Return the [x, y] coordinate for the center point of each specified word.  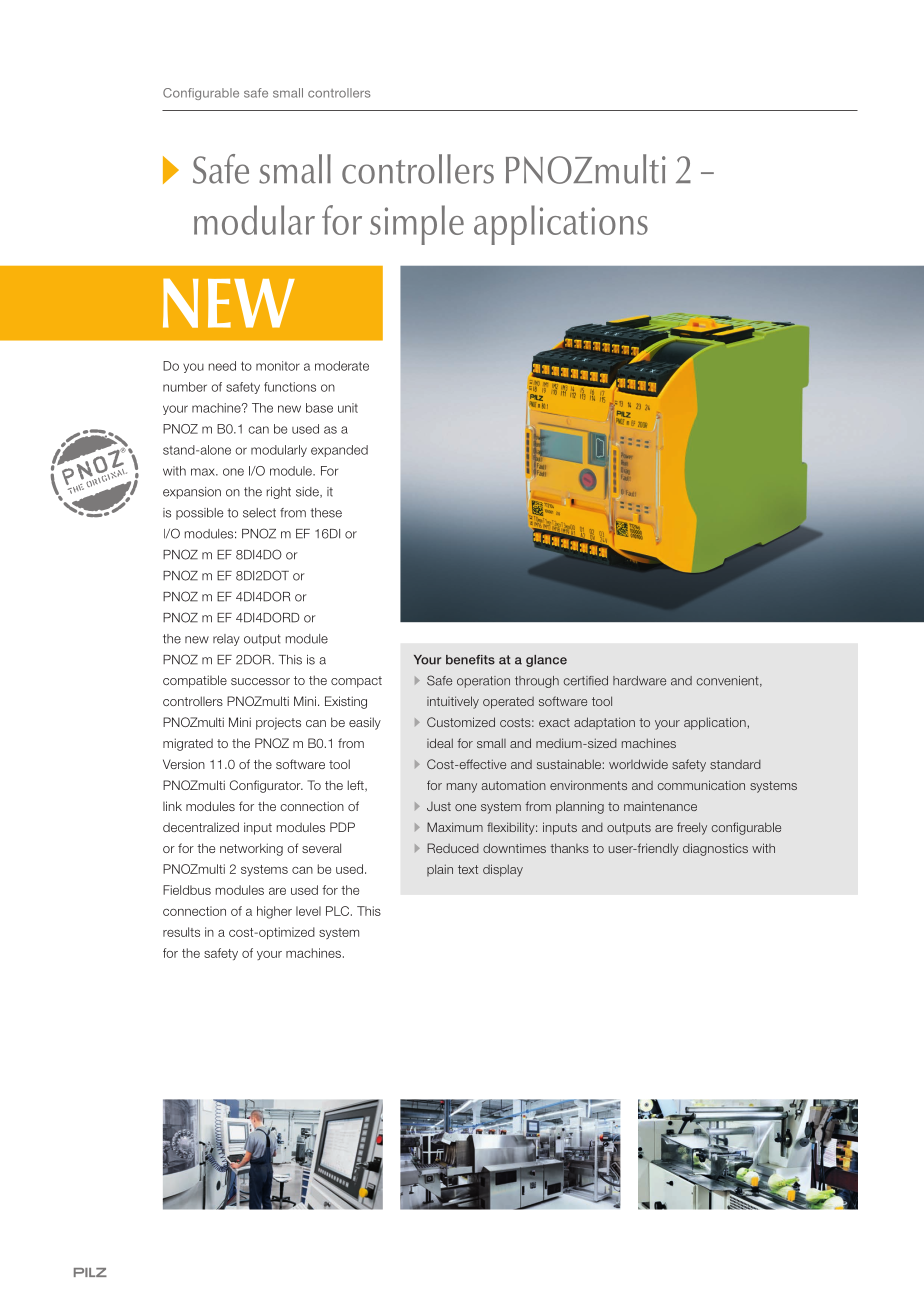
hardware [639, 681]
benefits [470, 660]
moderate [342, 366]
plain [440, 870]
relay [226, 640]
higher [274, 912]
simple [417, 225]
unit [348, 408]
